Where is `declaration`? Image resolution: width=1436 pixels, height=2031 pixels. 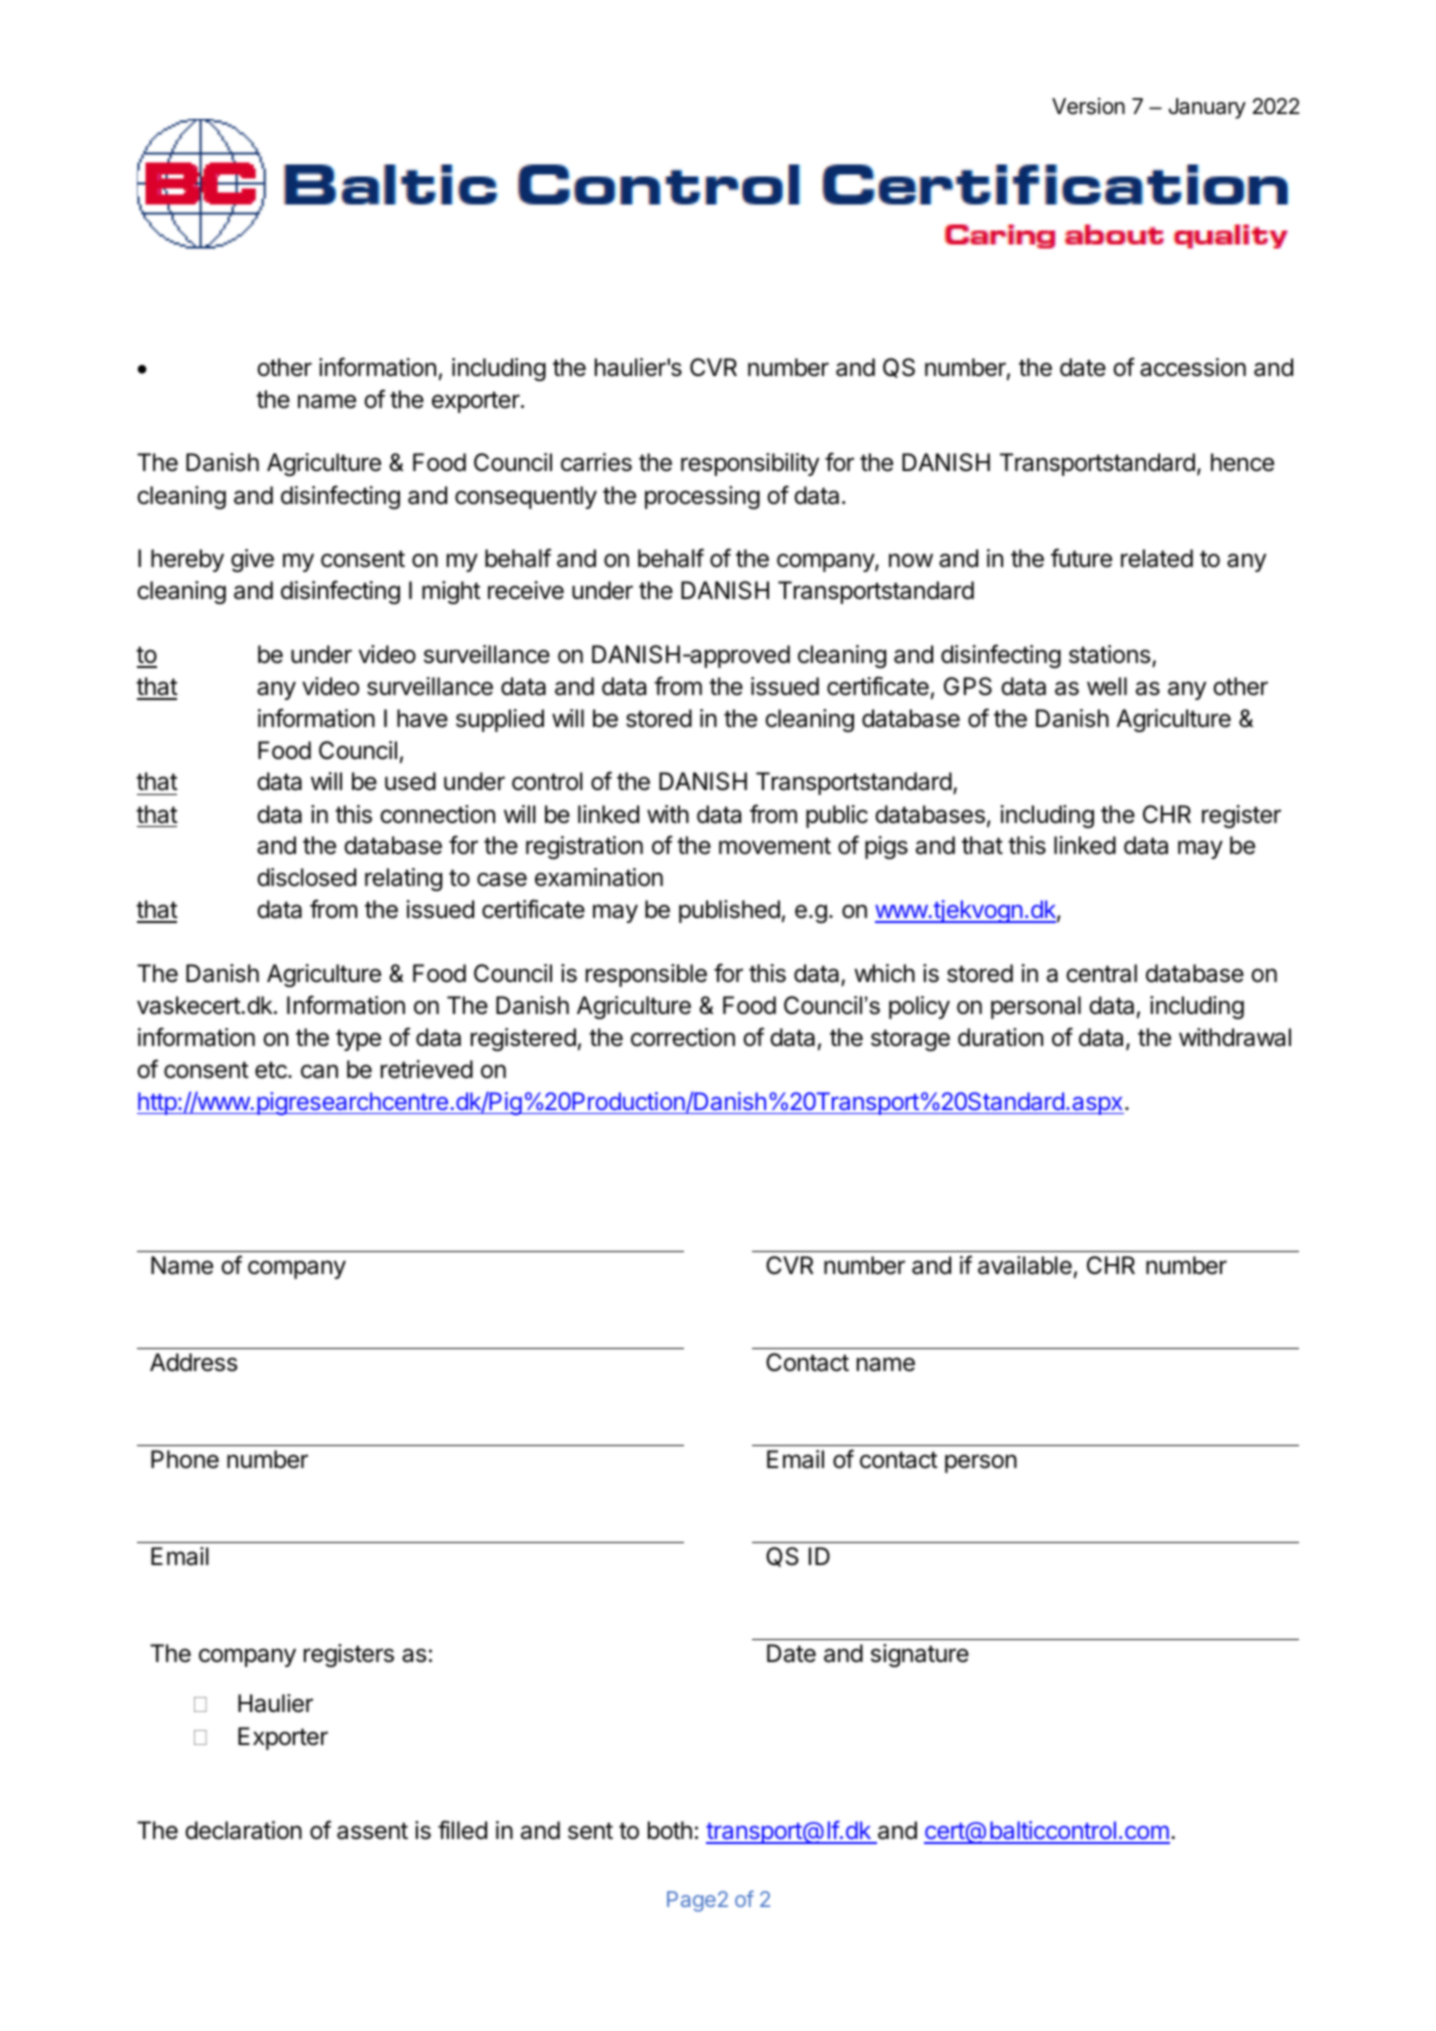 declaration is located at coordinates (243, 1830).
